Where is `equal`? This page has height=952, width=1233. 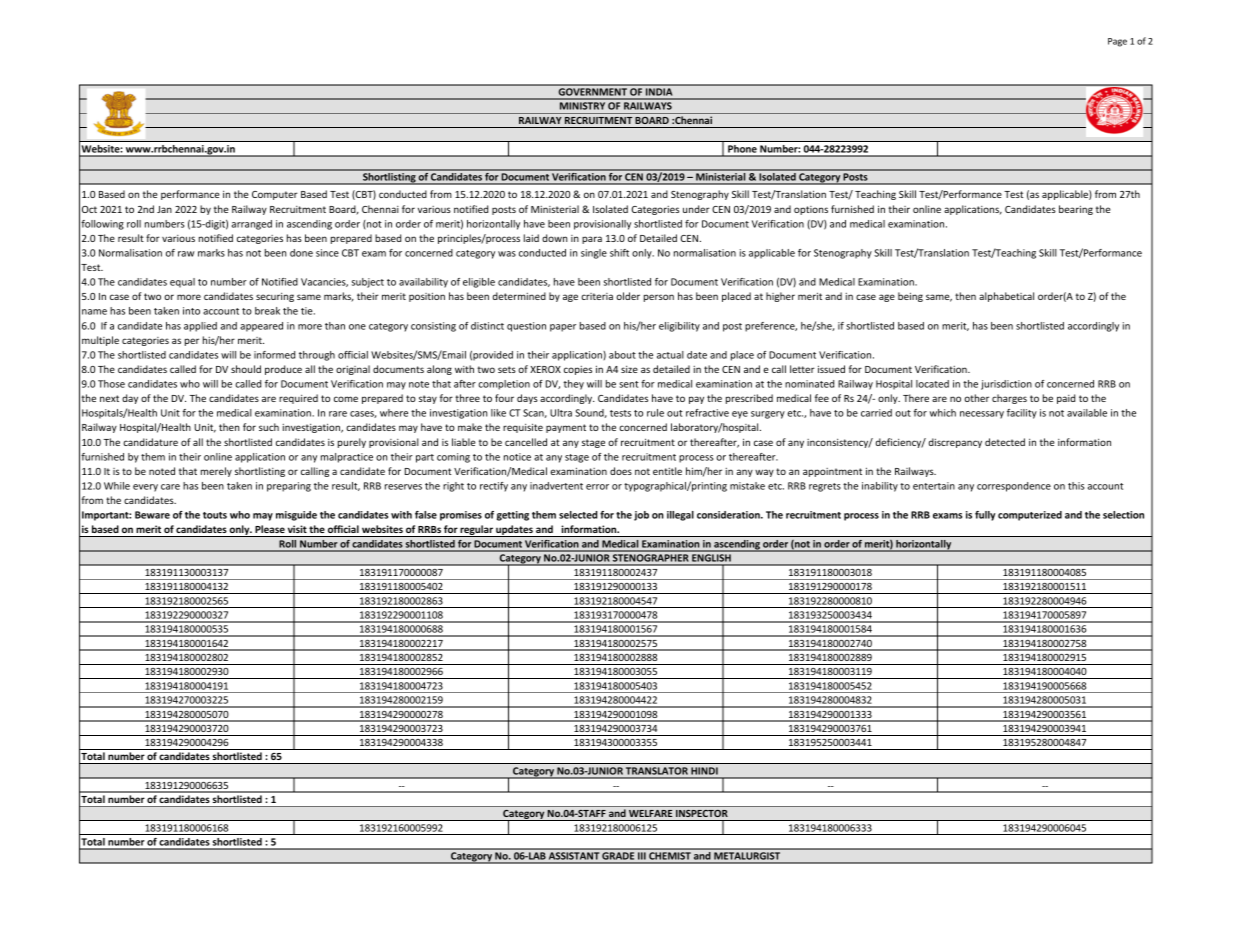
equal is located at coordinates (182, 283).
